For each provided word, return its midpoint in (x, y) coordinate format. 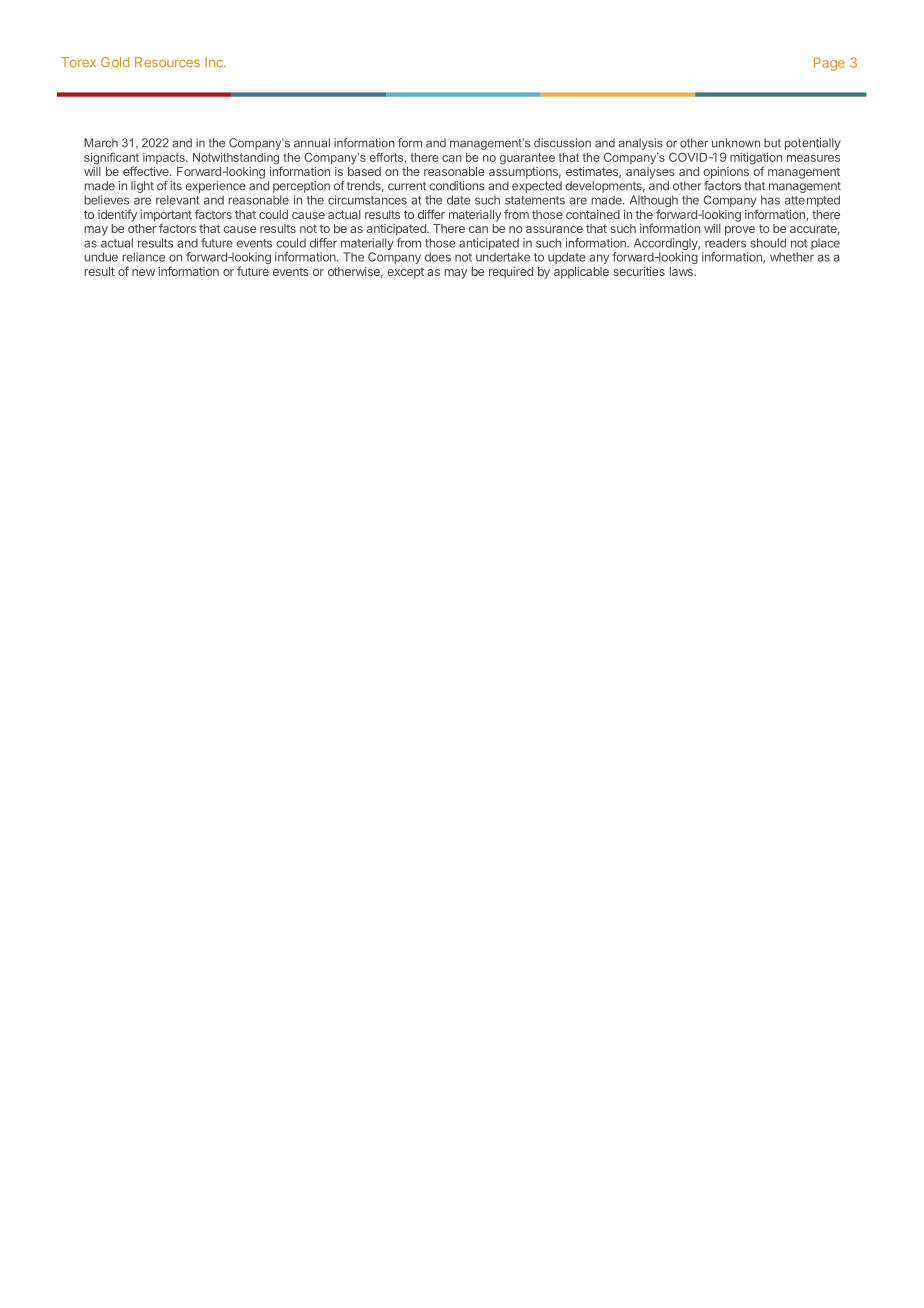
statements (535, 200)
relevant (178, 200)
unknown (736, 143)
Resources (167, 62)
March (101, 143)
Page (829, 64)
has (770, 200)
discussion (562, 143)
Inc (215, 62)
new (143, 272)
